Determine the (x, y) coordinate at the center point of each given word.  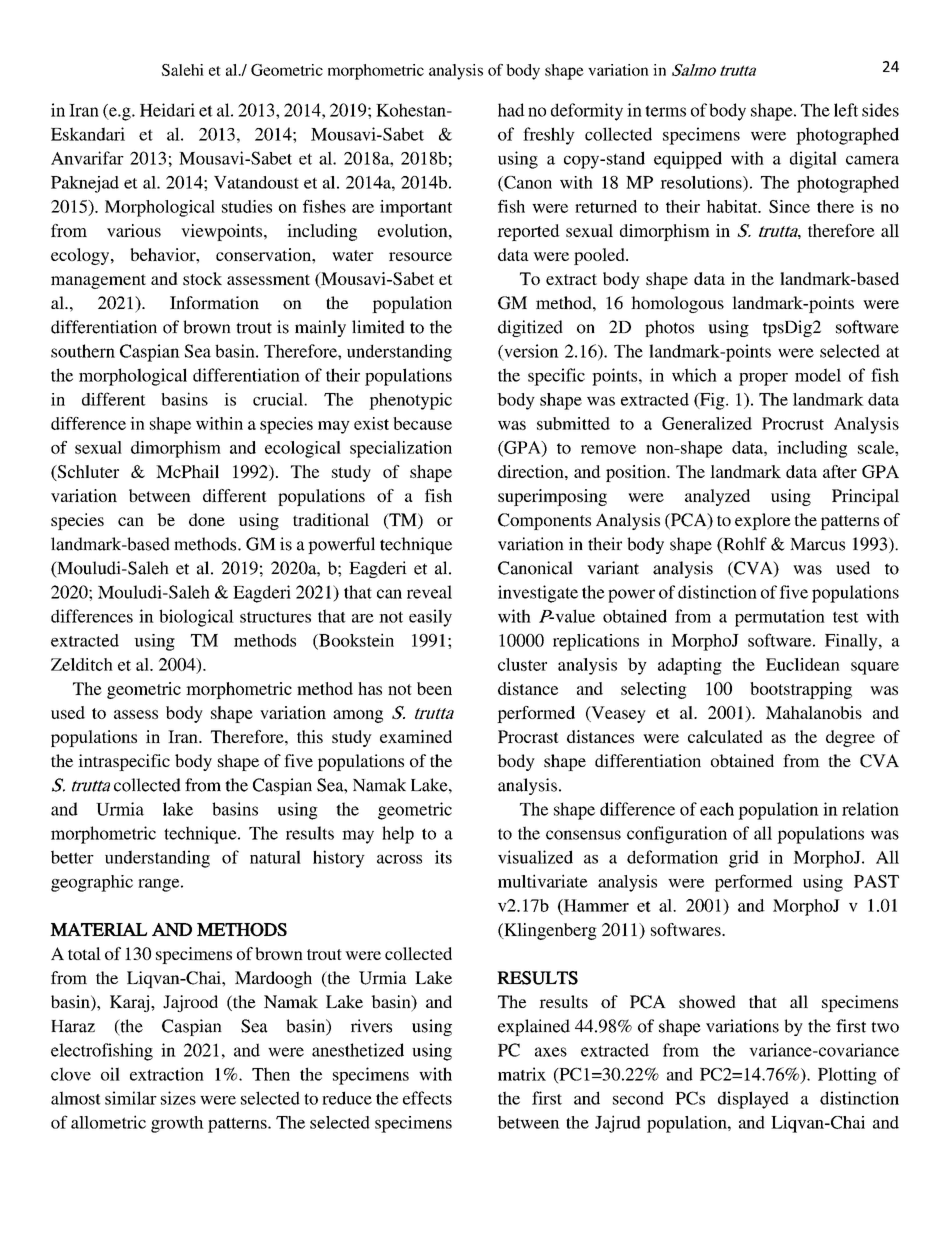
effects (427, 1098)
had (511, 110)
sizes (178, 1098)
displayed (753, 1100)
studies (247, 206)
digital (813, 160)
